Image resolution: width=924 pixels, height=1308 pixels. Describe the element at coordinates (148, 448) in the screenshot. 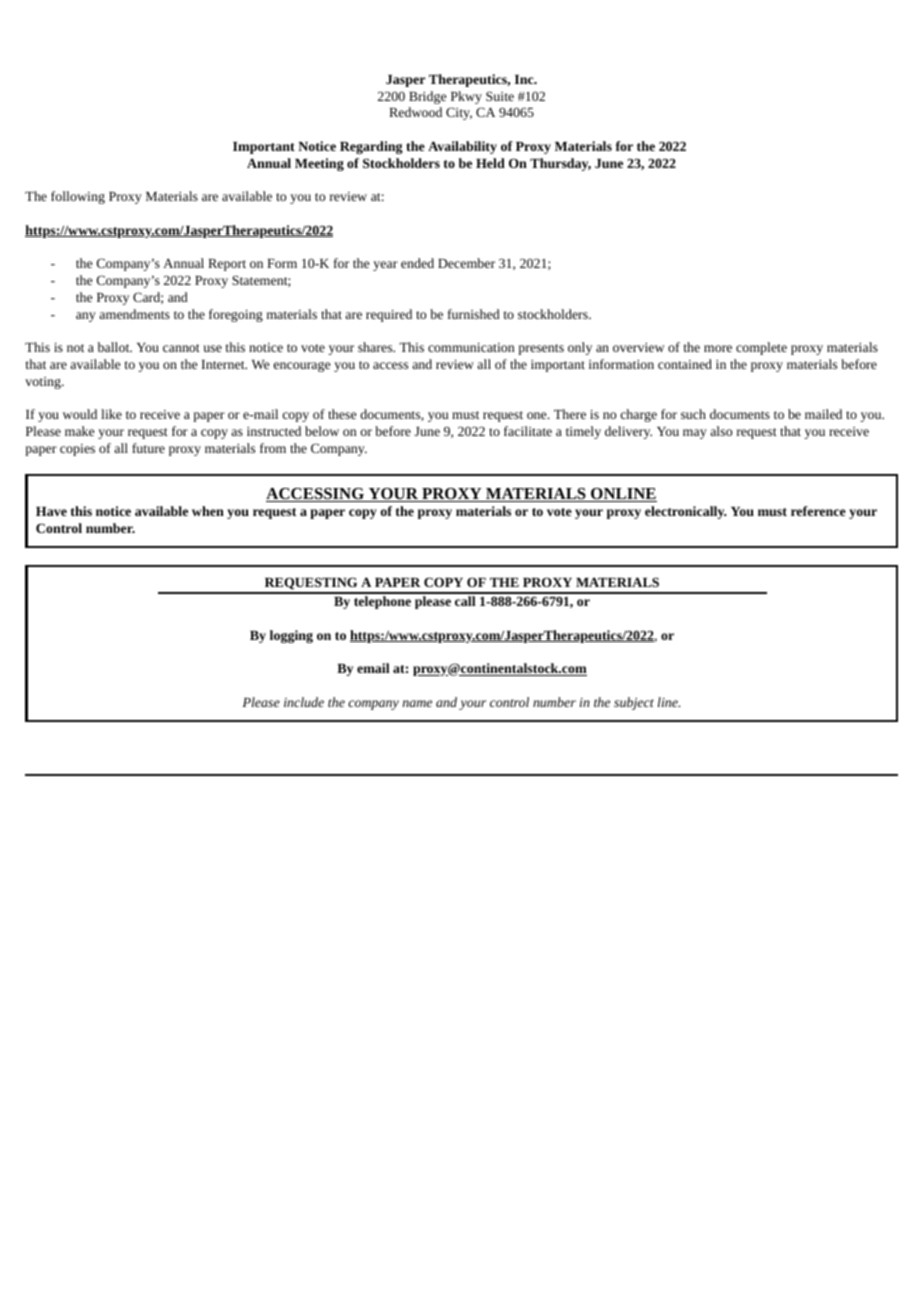

I see `future` at that location.
